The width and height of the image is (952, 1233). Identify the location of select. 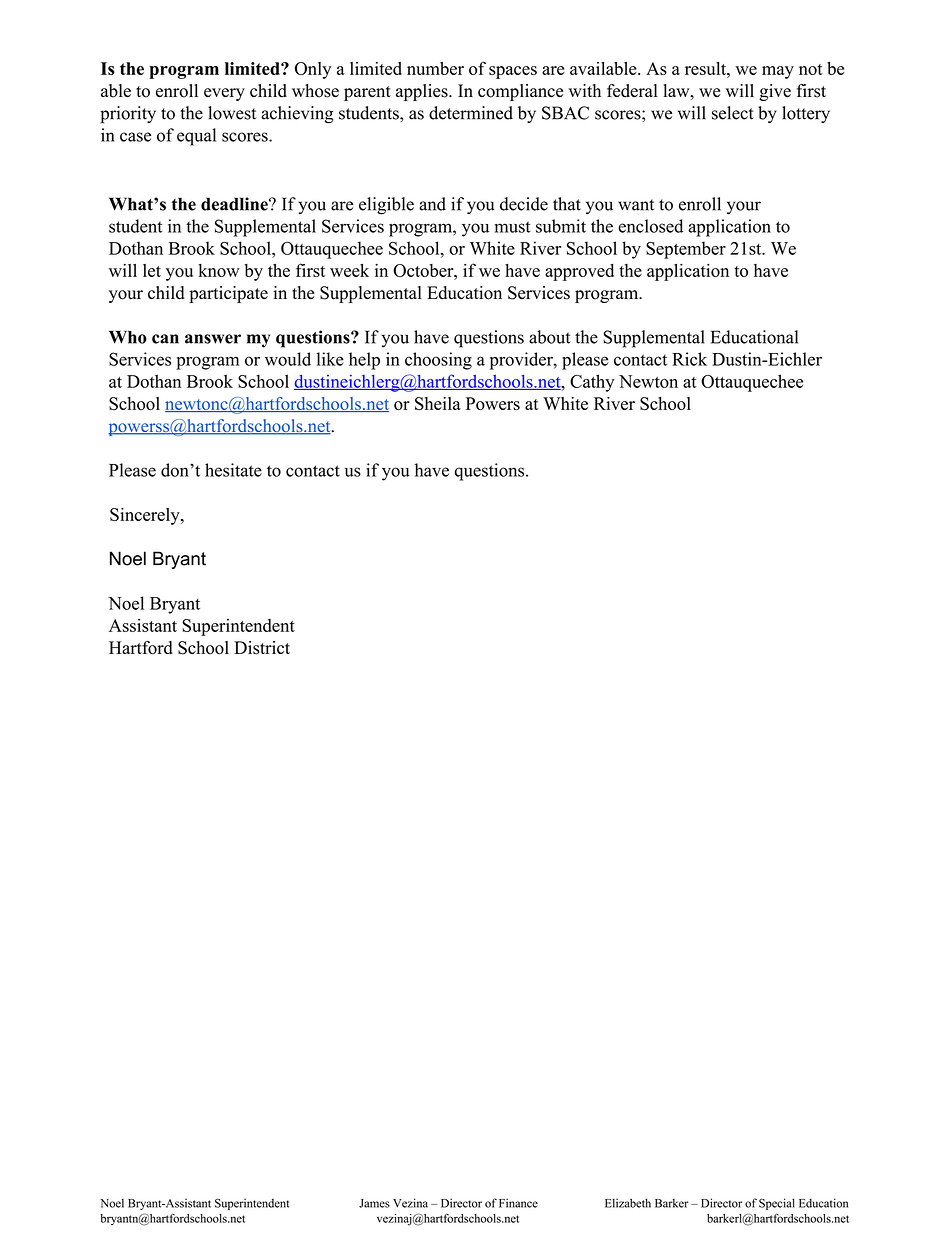
(733, 113).
